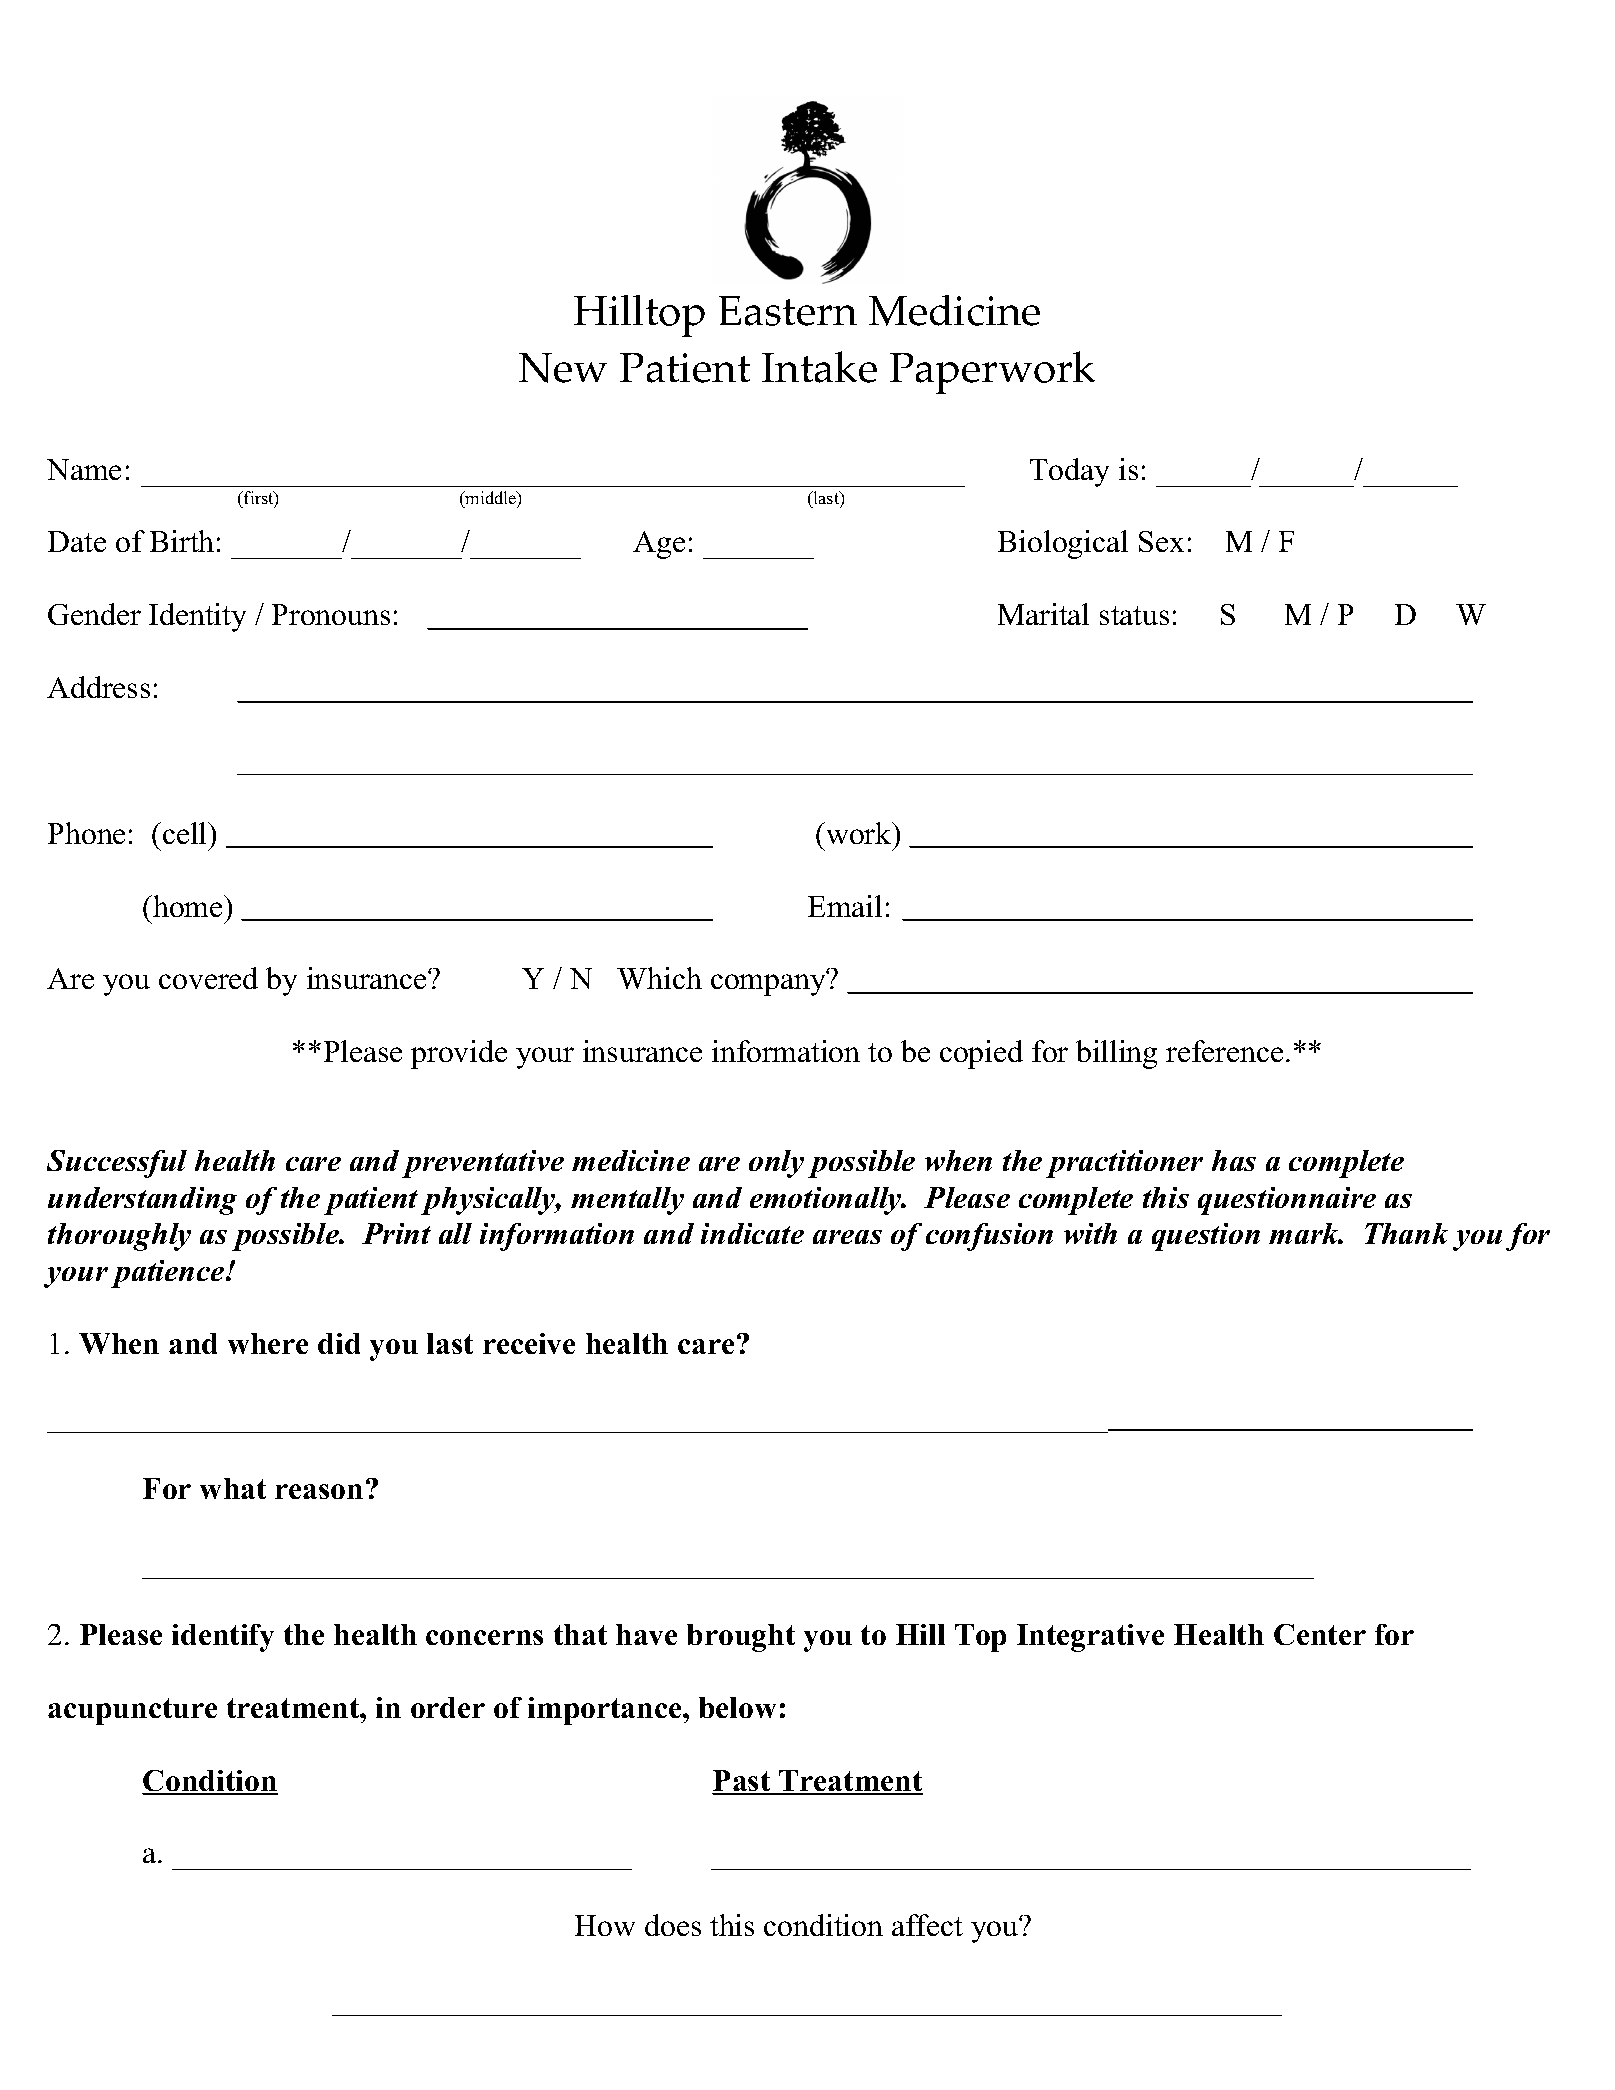 The height and width of the screenshot is (2090, 1615). I want to click on only, so click(776, 1164).
